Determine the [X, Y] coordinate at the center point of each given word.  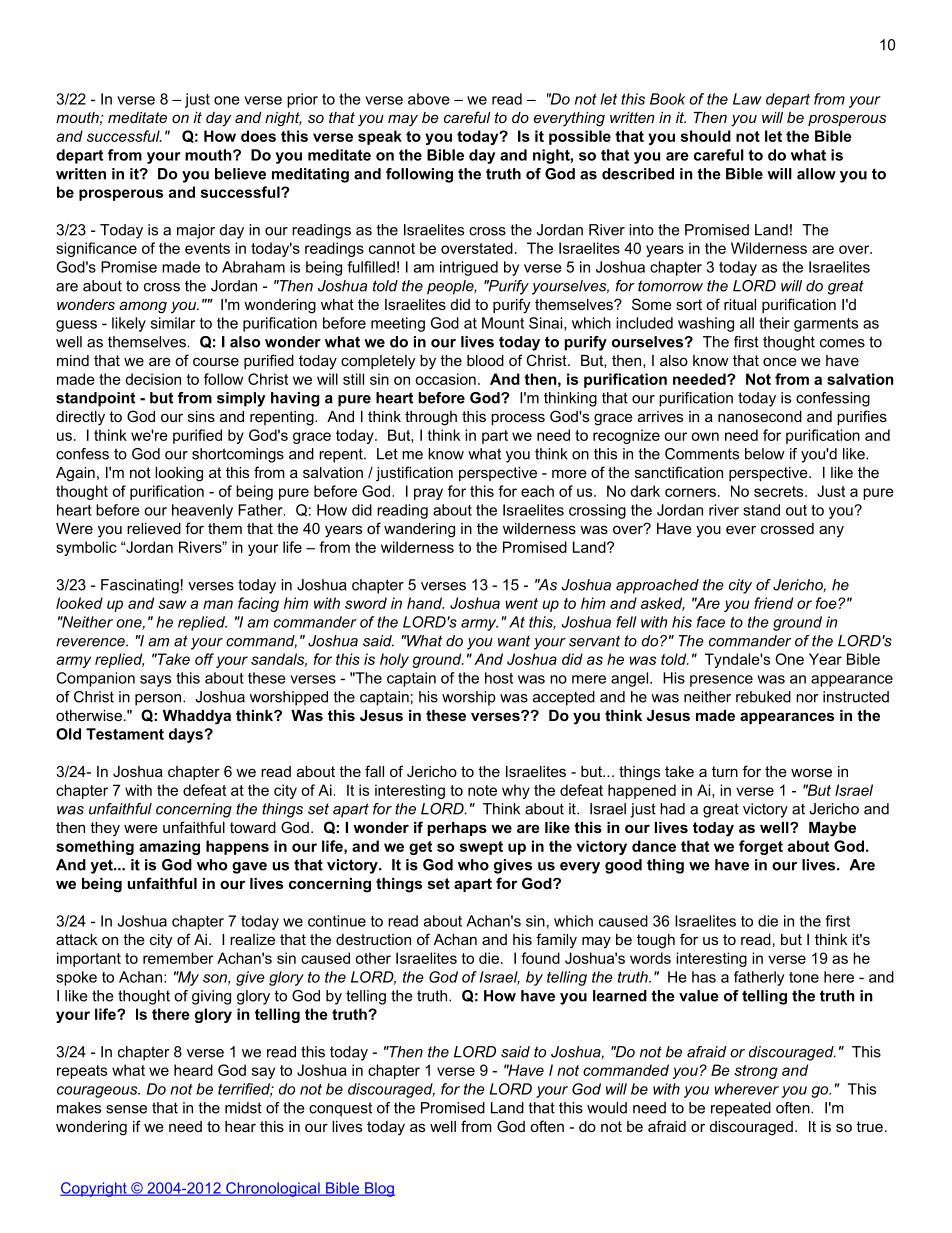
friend [773, 603]
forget [761, 847]
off [204, 659]
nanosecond [760, 416]
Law [747, 99]
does [258, 136]
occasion [445, 379]
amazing [169, 847]
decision [153, 379]
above [429, 99]
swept [481, 848]
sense [126, 1109]
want [514, 641]
